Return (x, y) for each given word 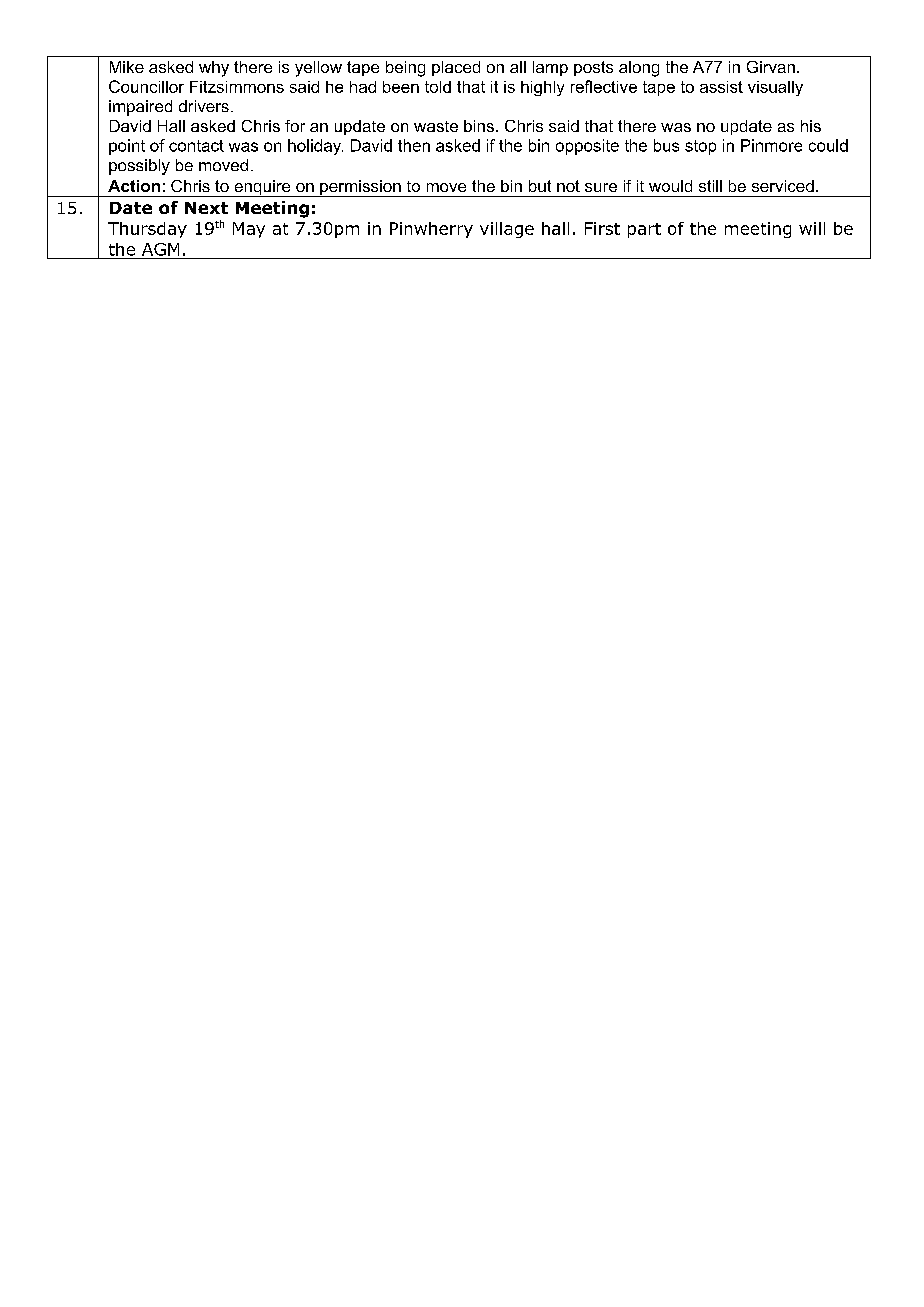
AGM (160, 249)
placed (456, 68)
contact (196, 146)
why (214, 69)
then (414, 145)
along (639, 69)
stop (700, 147)
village (507, 230)
